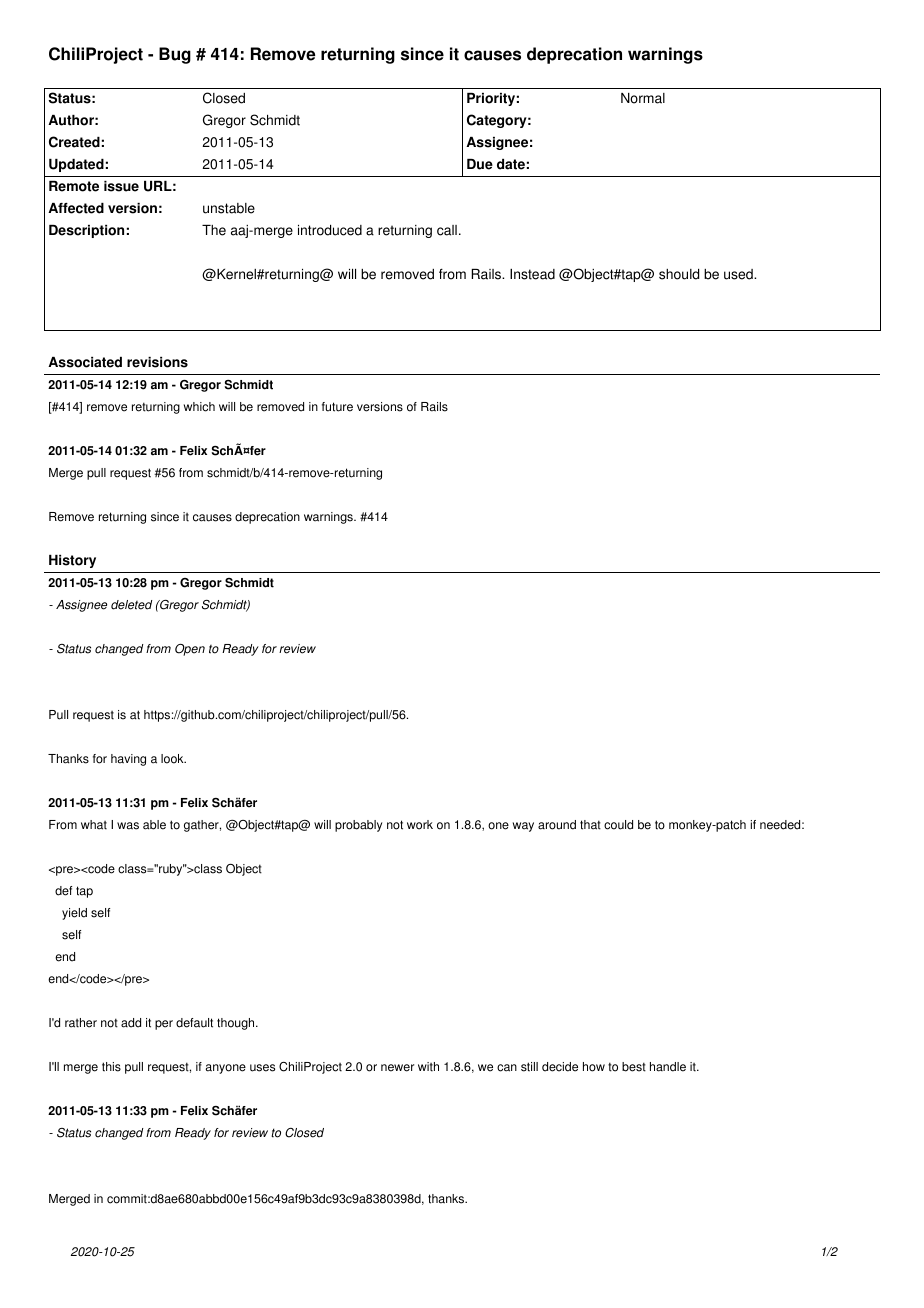 This screenshot has width=924, height=1308. What do you see at coordinates (175, 55) in the screenshot?
I see `Bug` at bounding box center [175, 55].
